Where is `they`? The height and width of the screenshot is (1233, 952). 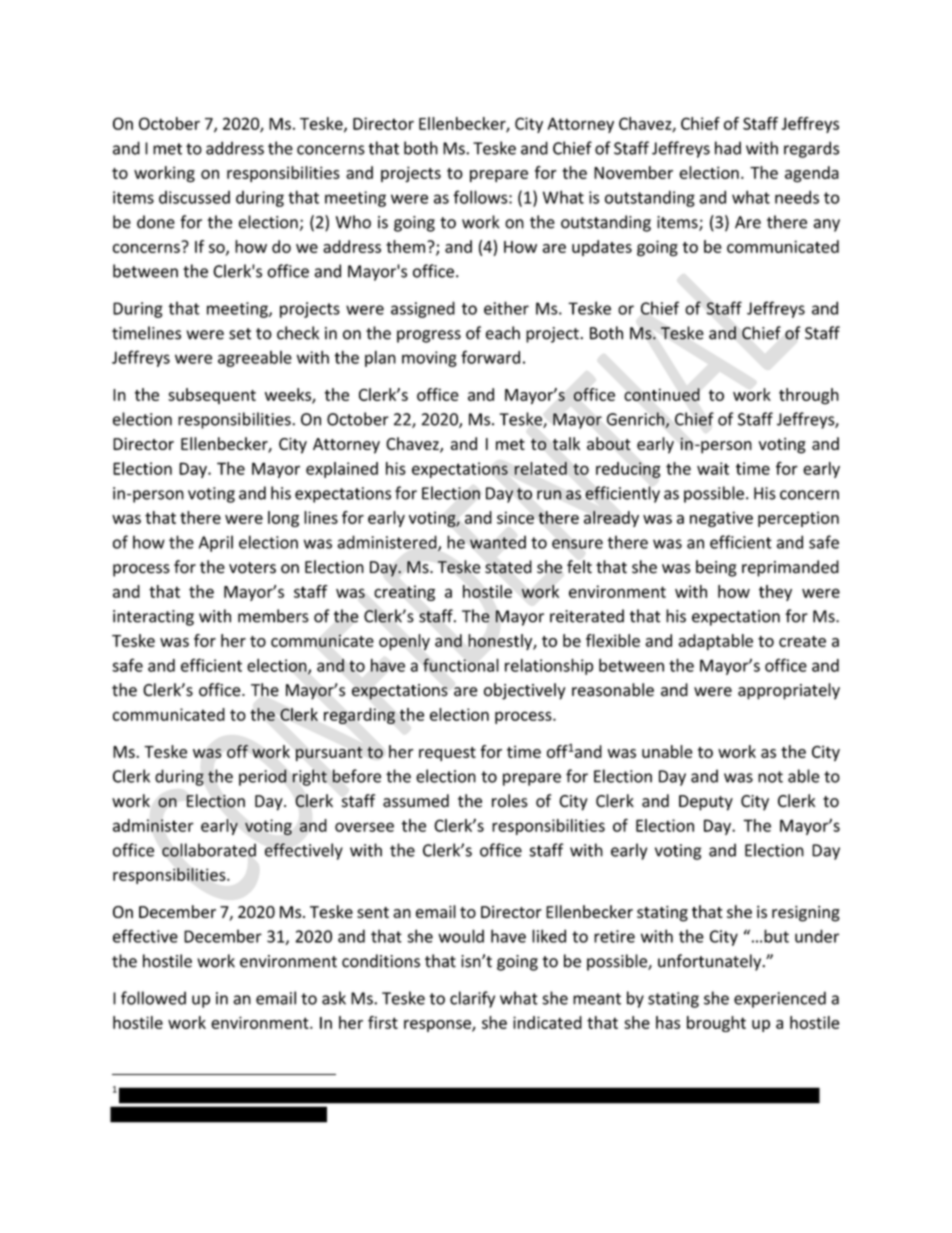
they is located at coordinates (775, 593).
